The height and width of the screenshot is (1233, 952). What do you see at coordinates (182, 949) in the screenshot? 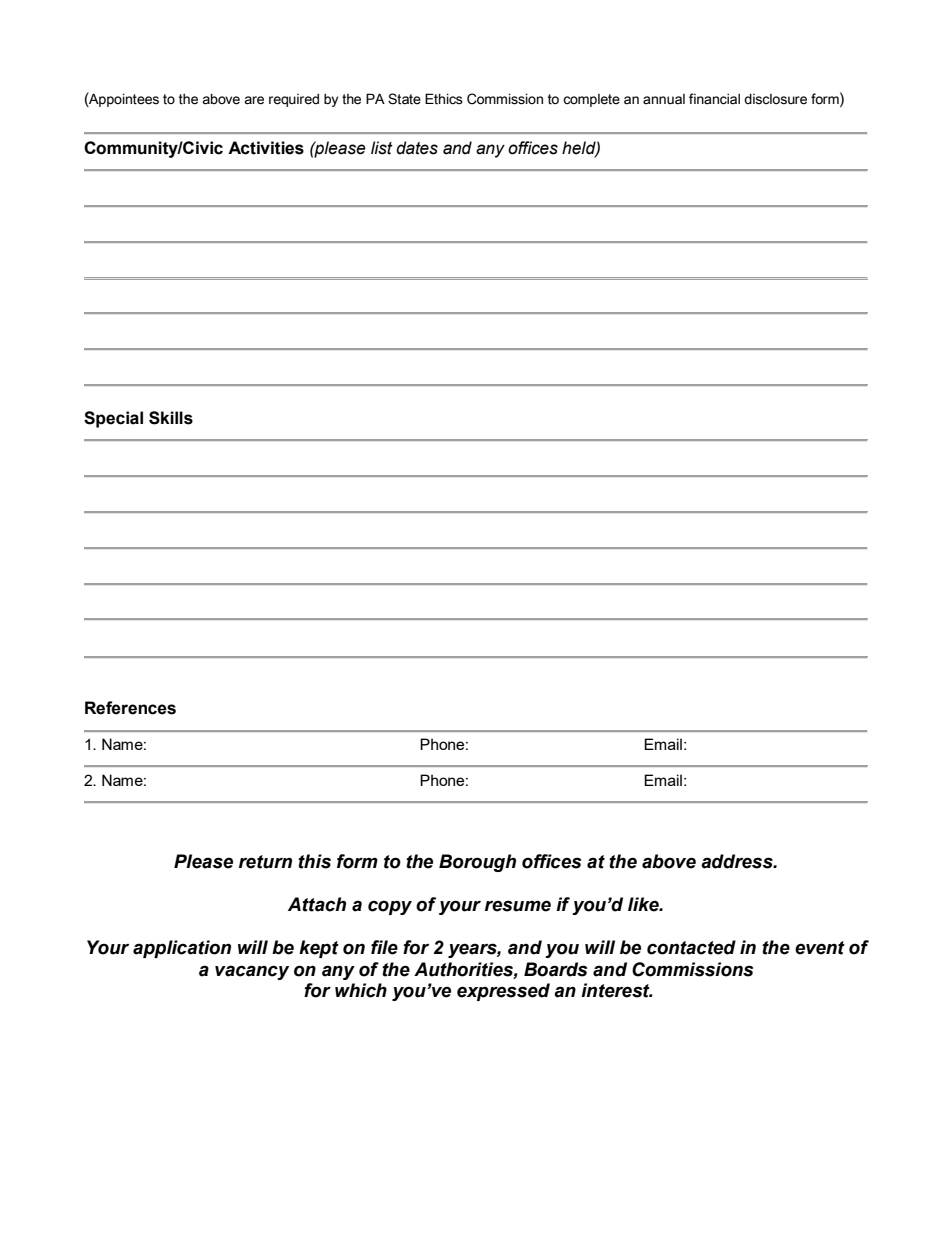
I see `application` at bounding box center [182, 949].
